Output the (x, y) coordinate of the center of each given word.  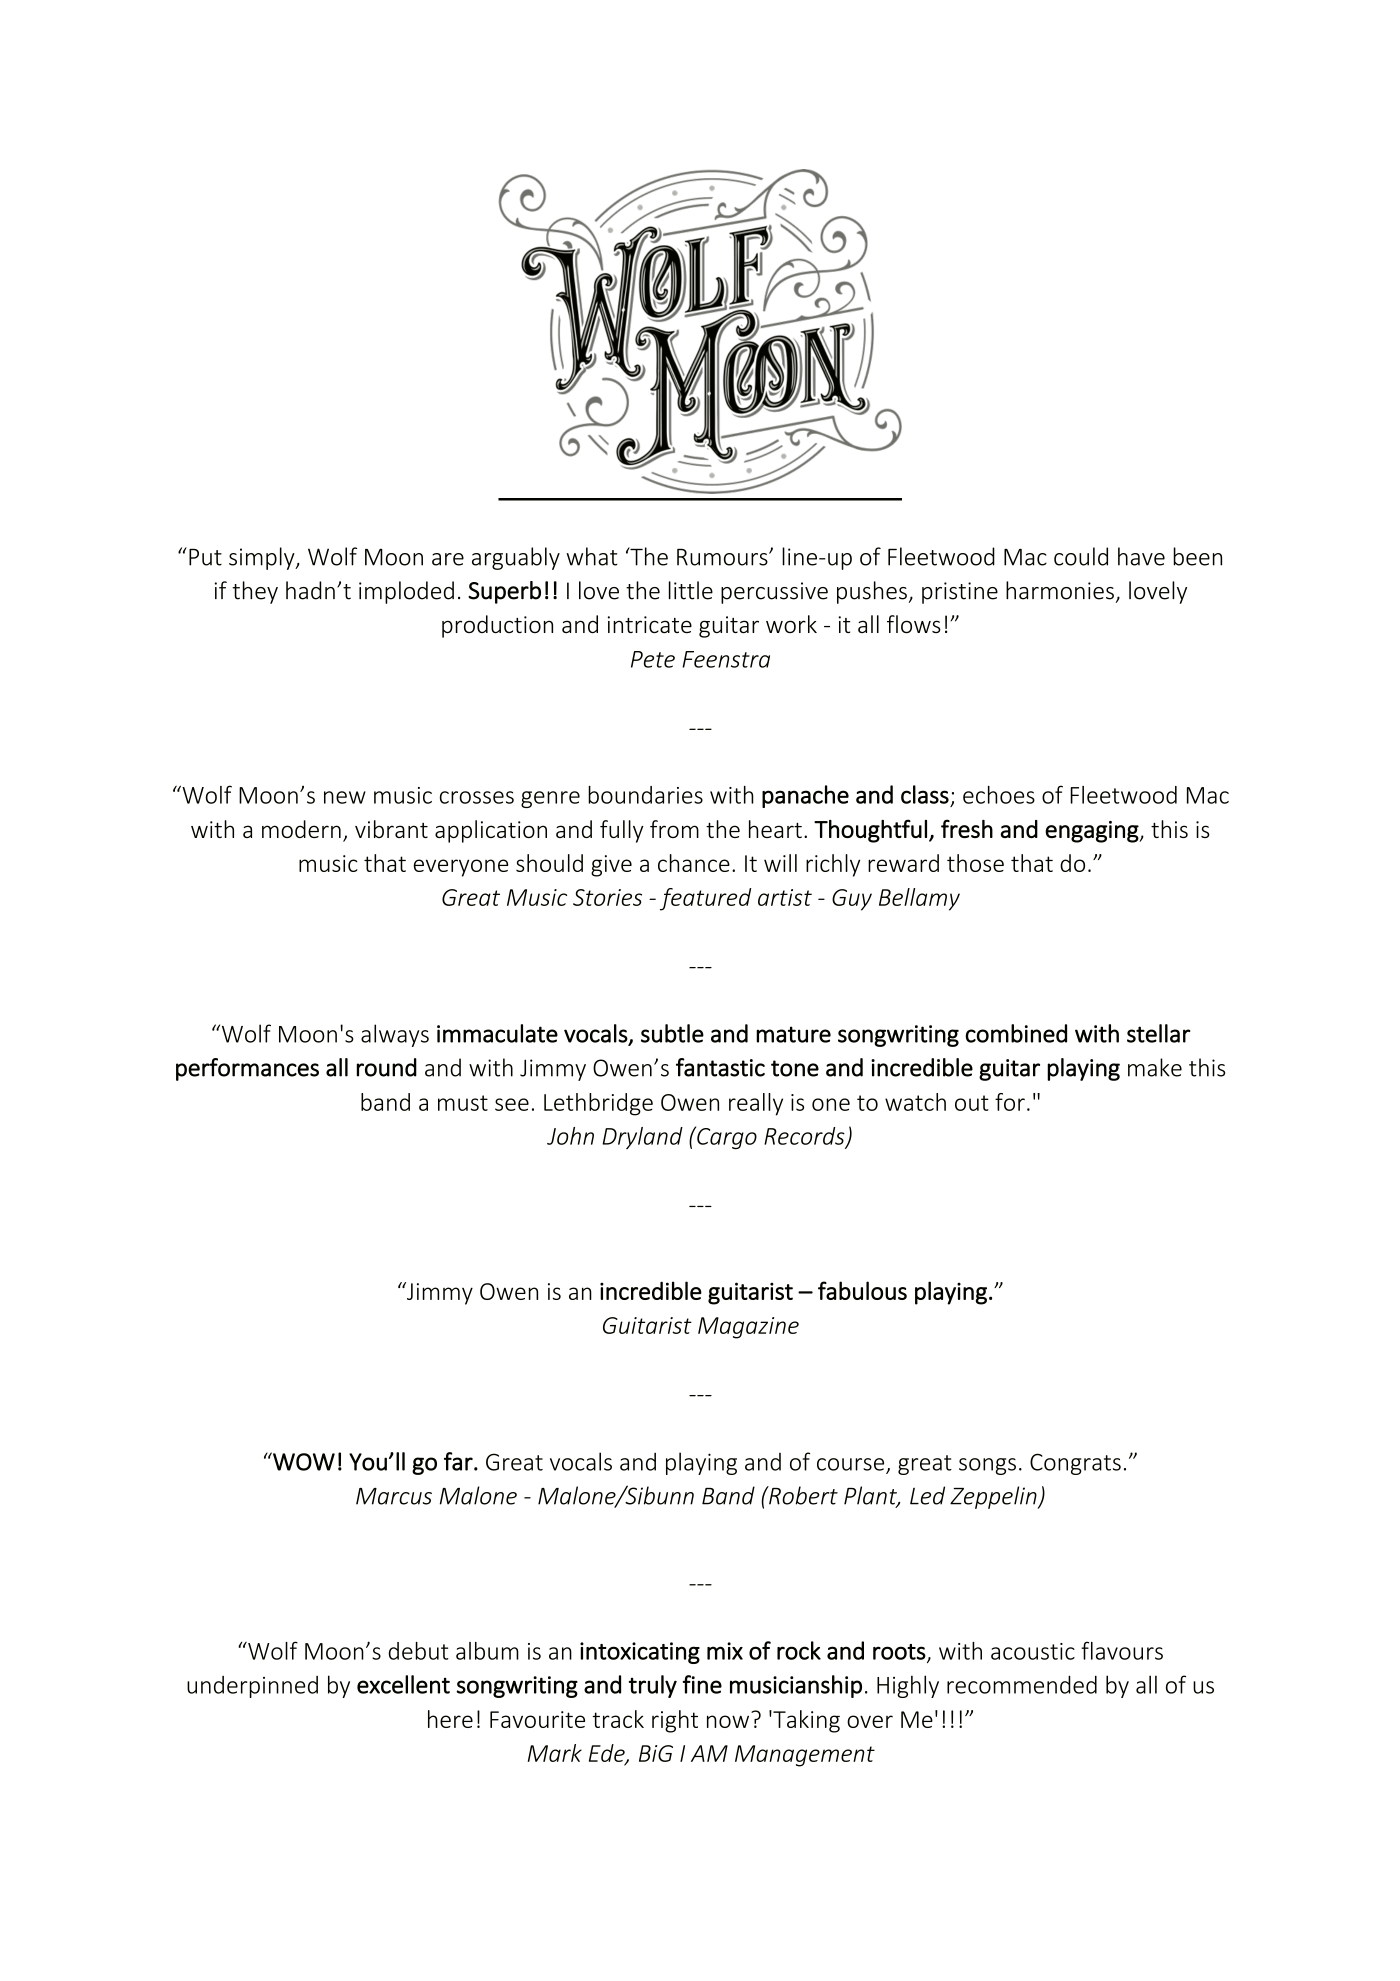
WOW (303, 1461)
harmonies (1060, 590)
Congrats (1075, 1464)
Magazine (748, 1328)
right (675, 1721)
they (255, 592)
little (691, 590)
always (395, 1035)
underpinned (252, 1687)
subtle (672, 1033)
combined (1016, 1033)
